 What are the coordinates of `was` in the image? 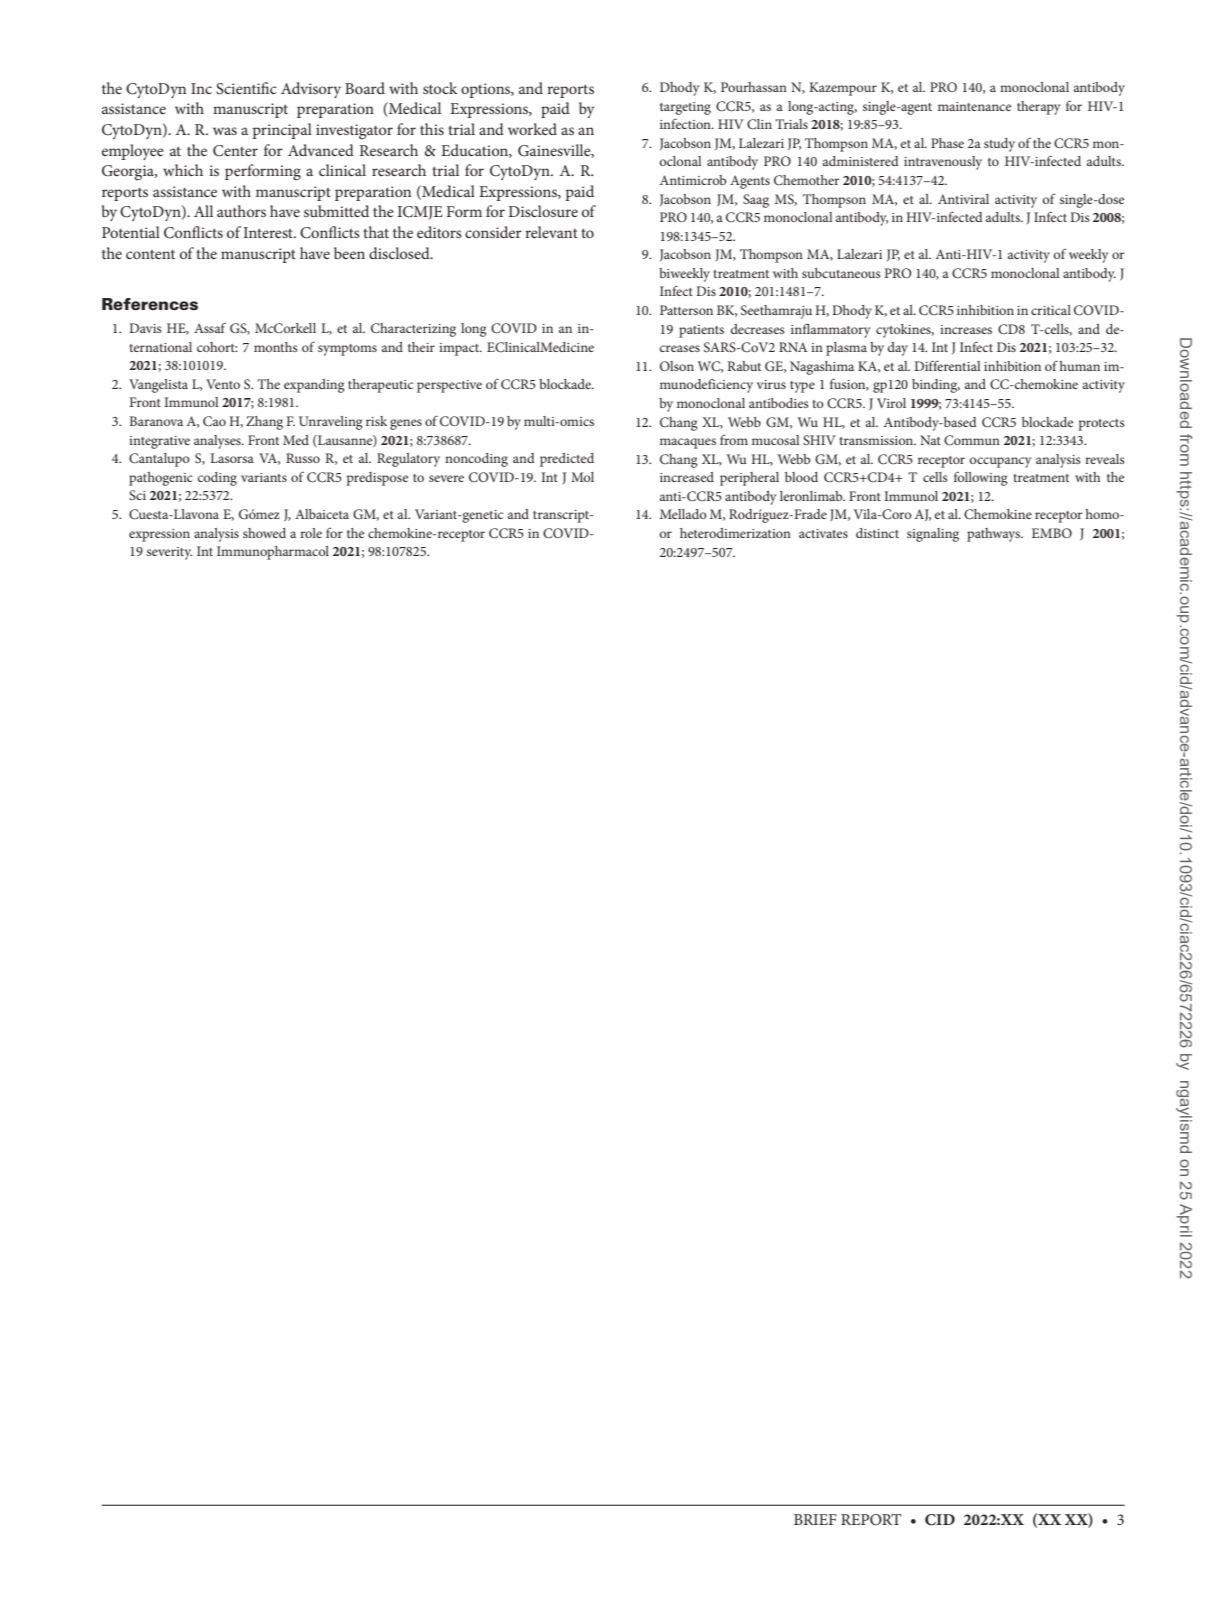 It's located at (225, 131).
